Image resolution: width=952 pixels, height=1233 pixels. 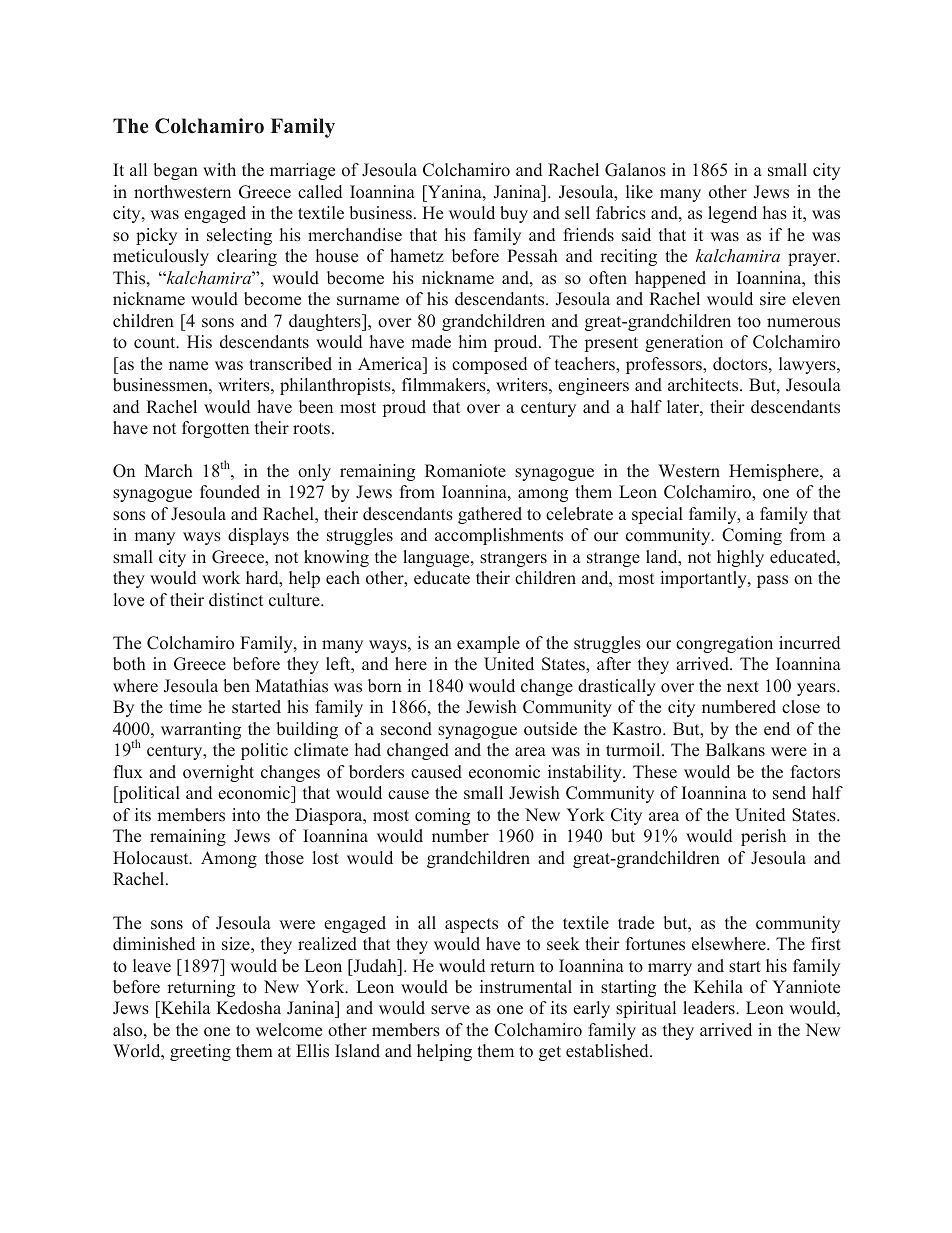 What do you see at coordinates (236, 600) in the image?
I see `distinct` at bounding box center [236, 600].
